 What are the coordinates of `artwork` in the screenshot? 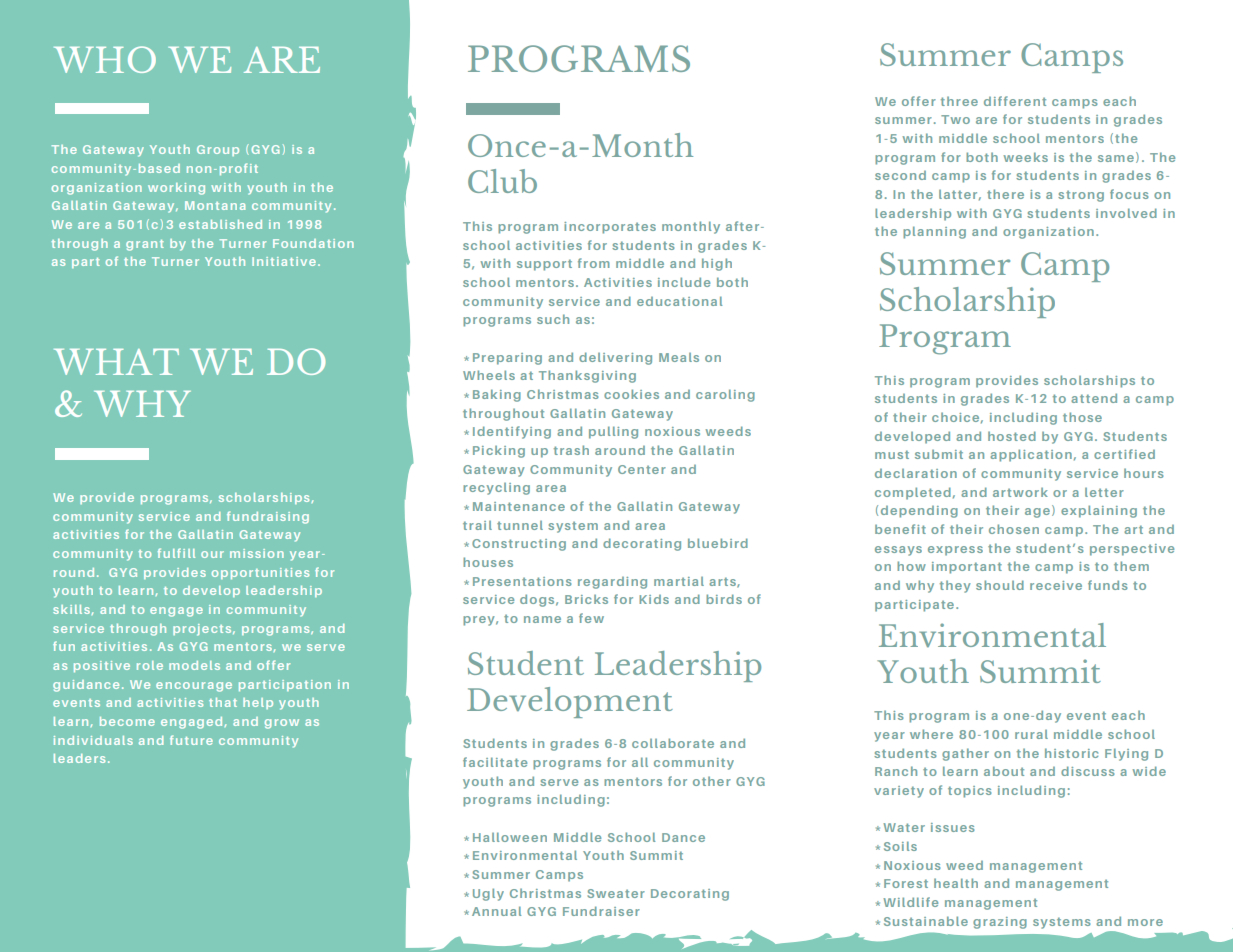 It's located at (1020, 492).
